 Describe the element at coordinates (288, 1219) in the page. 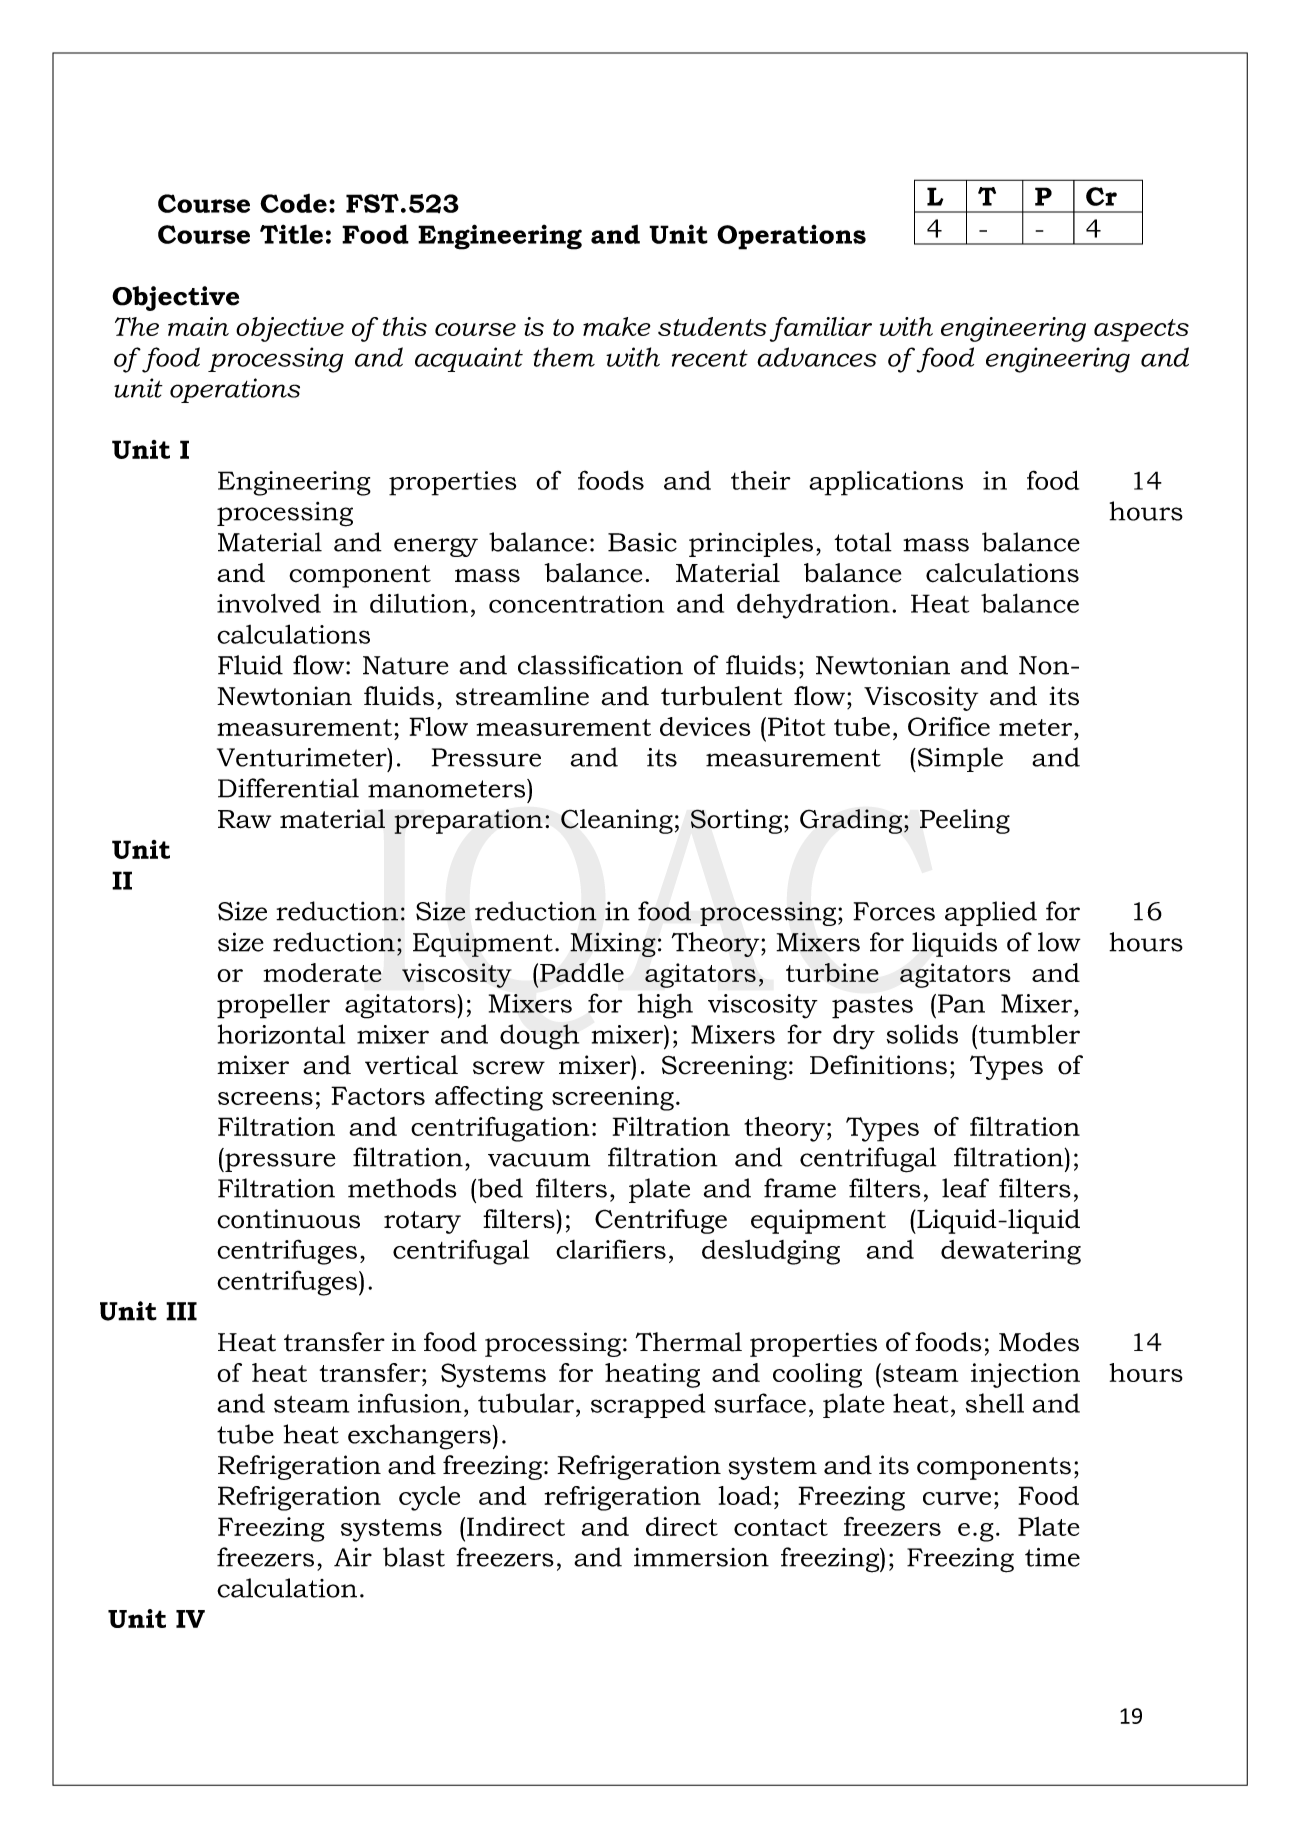

I see `continuous` at that location.
